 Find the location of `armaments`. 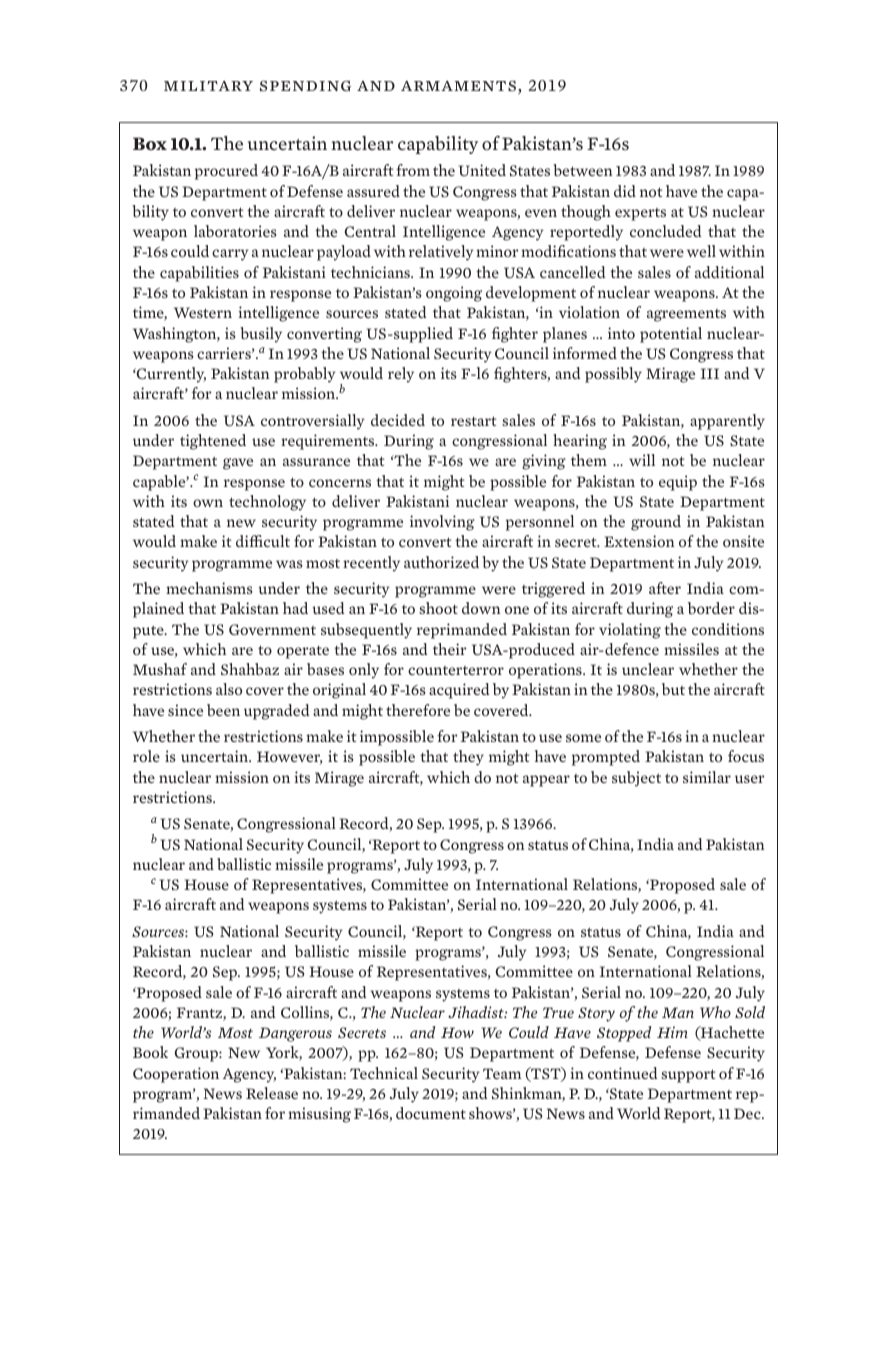

armaments is located at coordinates (460, 87).
